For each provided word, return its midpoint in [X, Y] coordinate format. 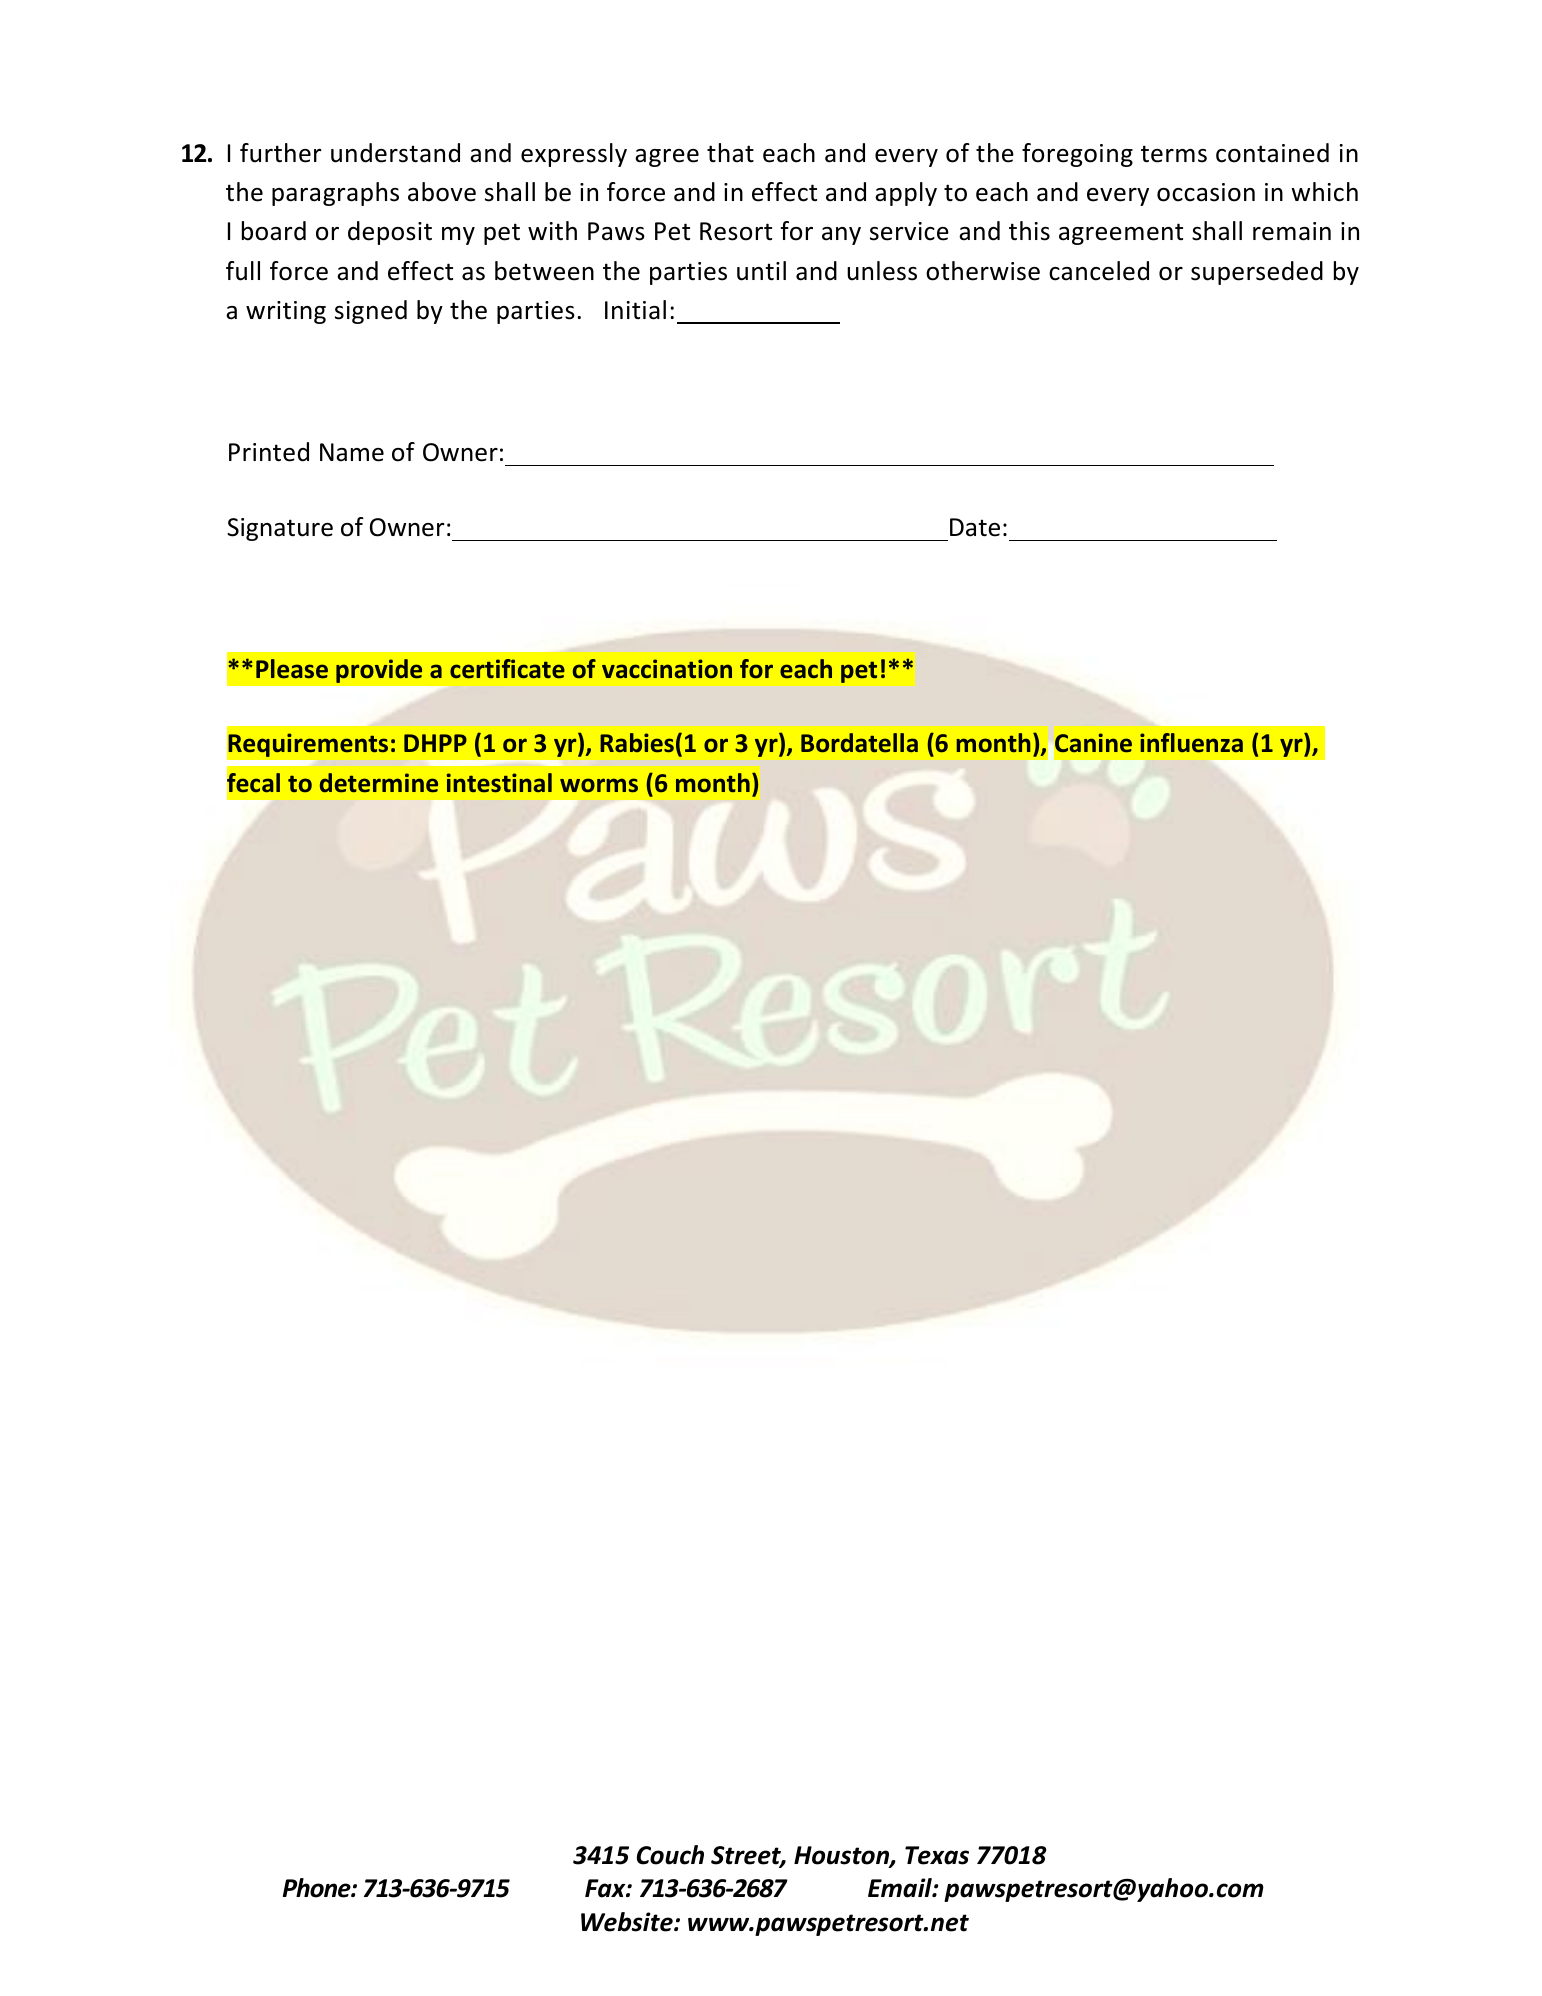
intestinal [499, 783]
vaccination [667, 668]
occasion [1206, 192]
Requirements [308, 745]
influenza [1191, 743]
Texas [937, 1855]
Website [628, 1922]
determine [379, 783]
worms [599, 785]
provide [379, 671]
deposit [390, 233]
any [841, 236]
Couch [670, 1855]
